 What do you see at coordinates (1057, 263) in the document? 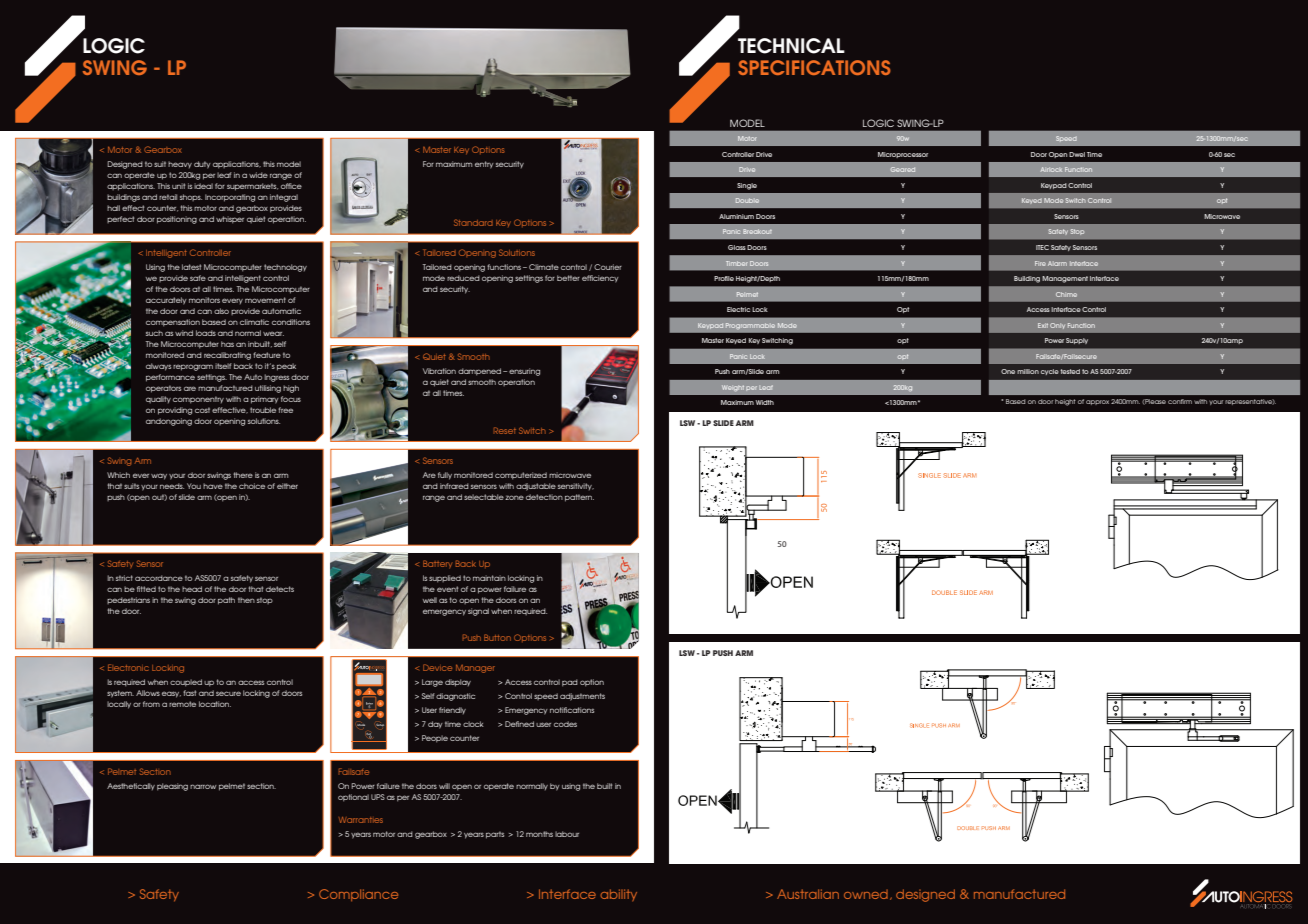
I see `Alarm` at bounding box center [1057, 263].
